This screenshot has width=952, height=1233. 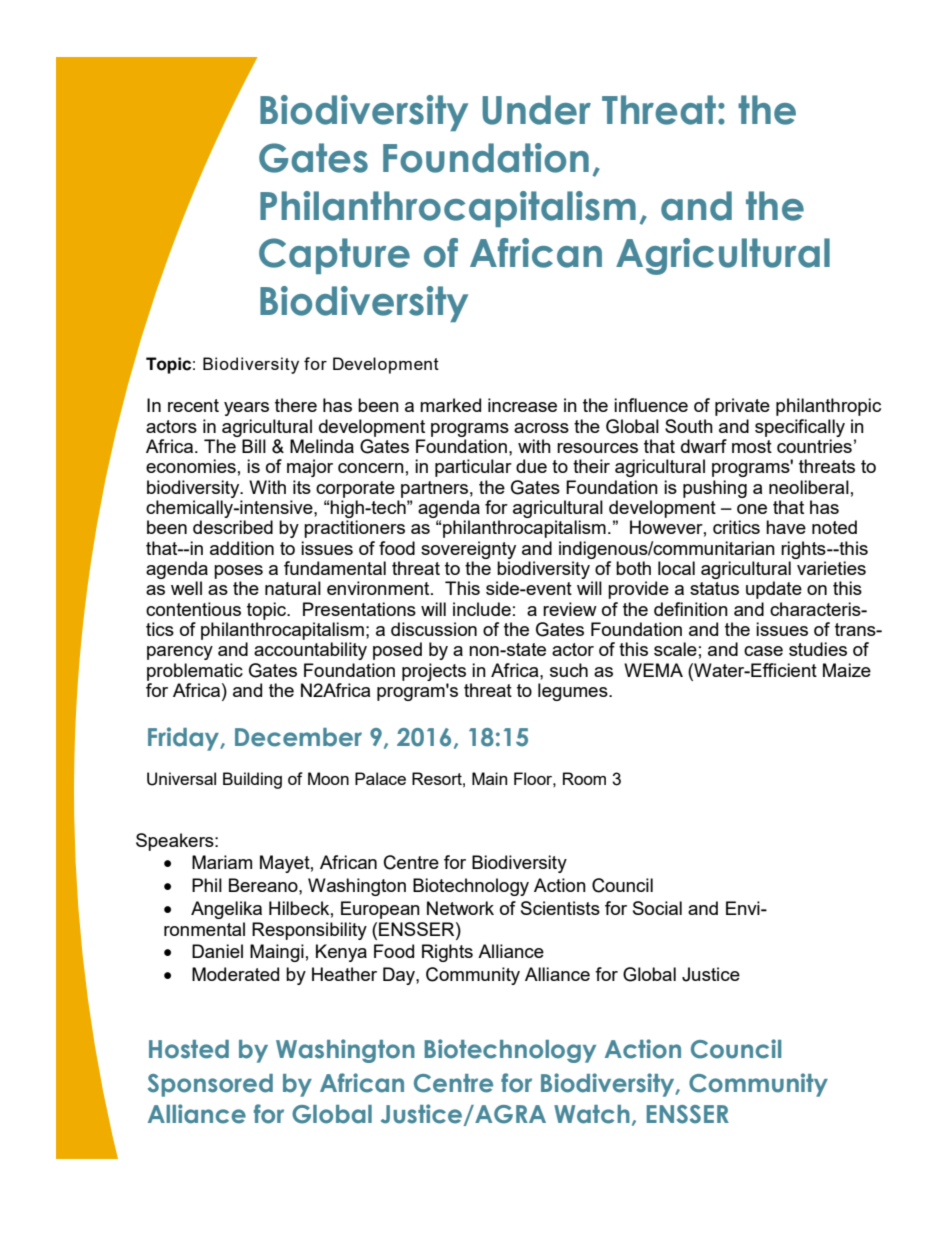 I want to click on update, so click(x=774, y=590).
